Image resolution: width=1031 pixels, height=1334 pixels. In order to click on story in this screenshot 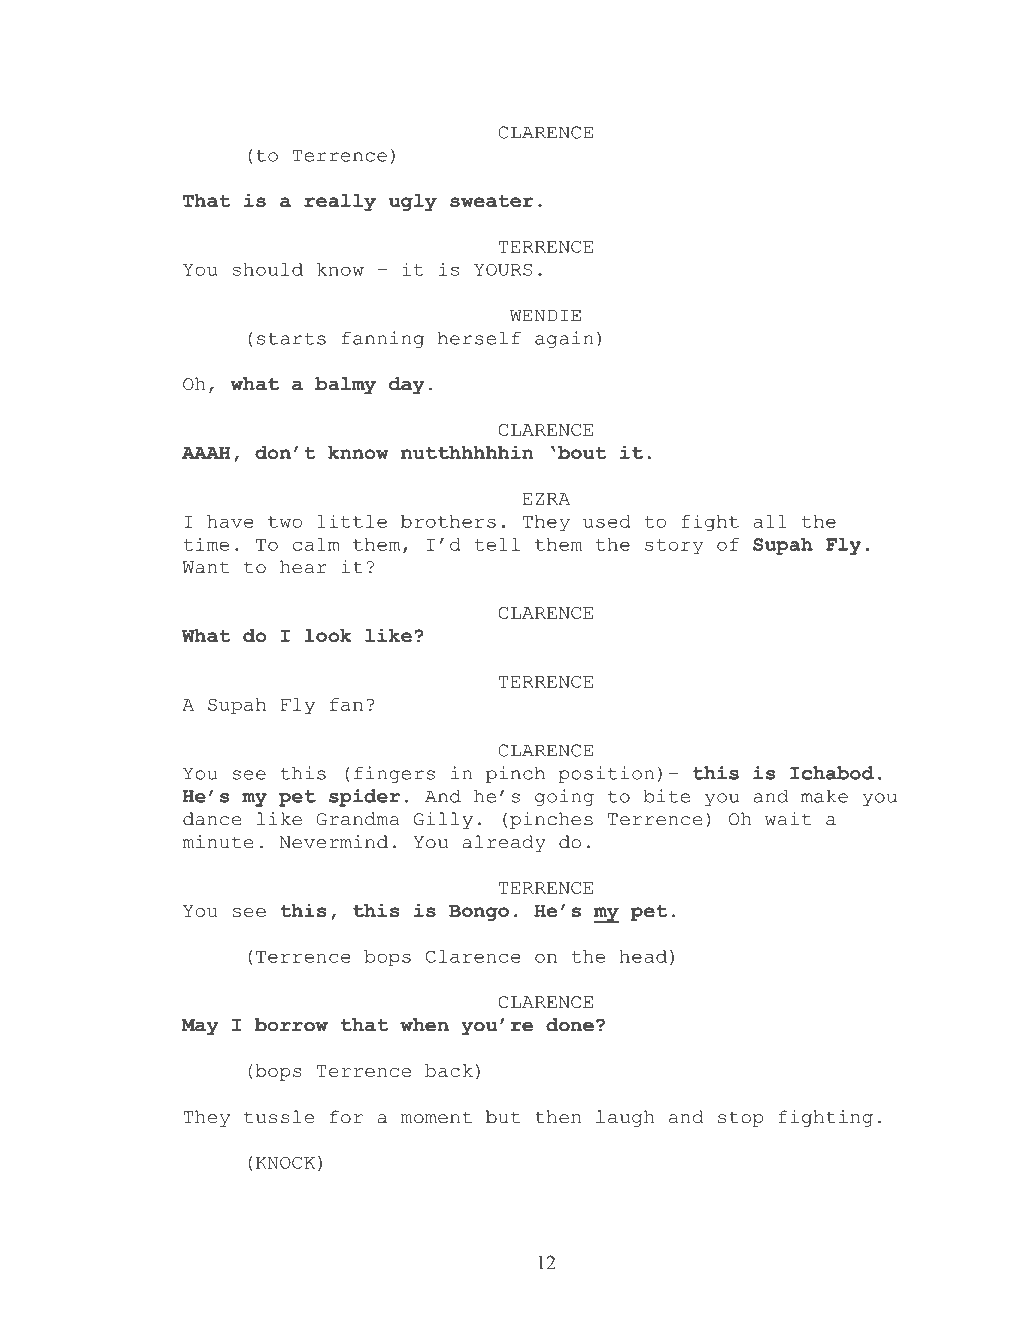, I will do `click(674, 547)`.
